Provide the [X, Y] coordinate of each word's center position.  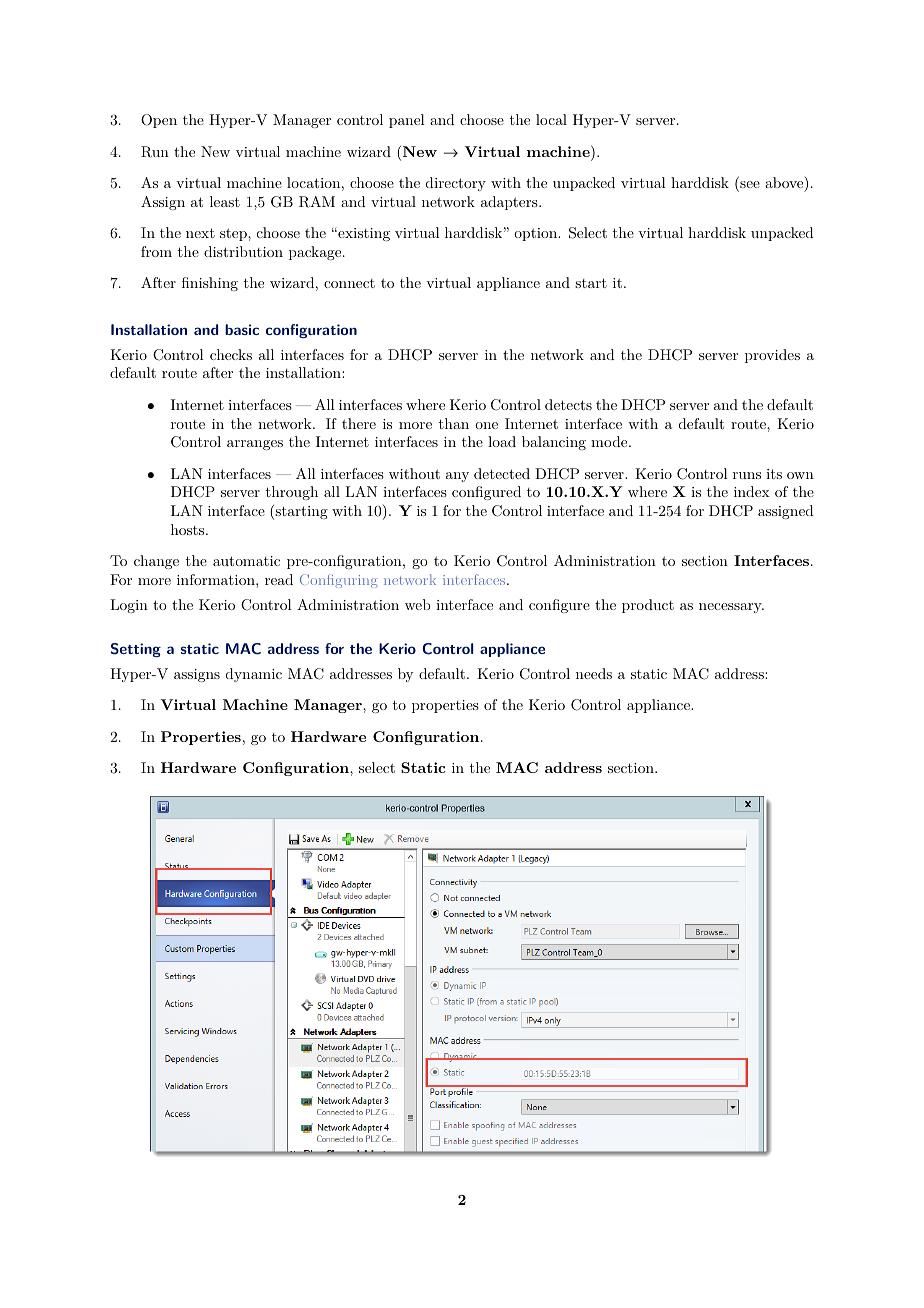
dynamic [254, 675]
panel [407, 121]
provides [772, 356]
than [454, 423]
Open [159, 121]
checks [231, 354]
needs [594, 673]
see [749, 186]
